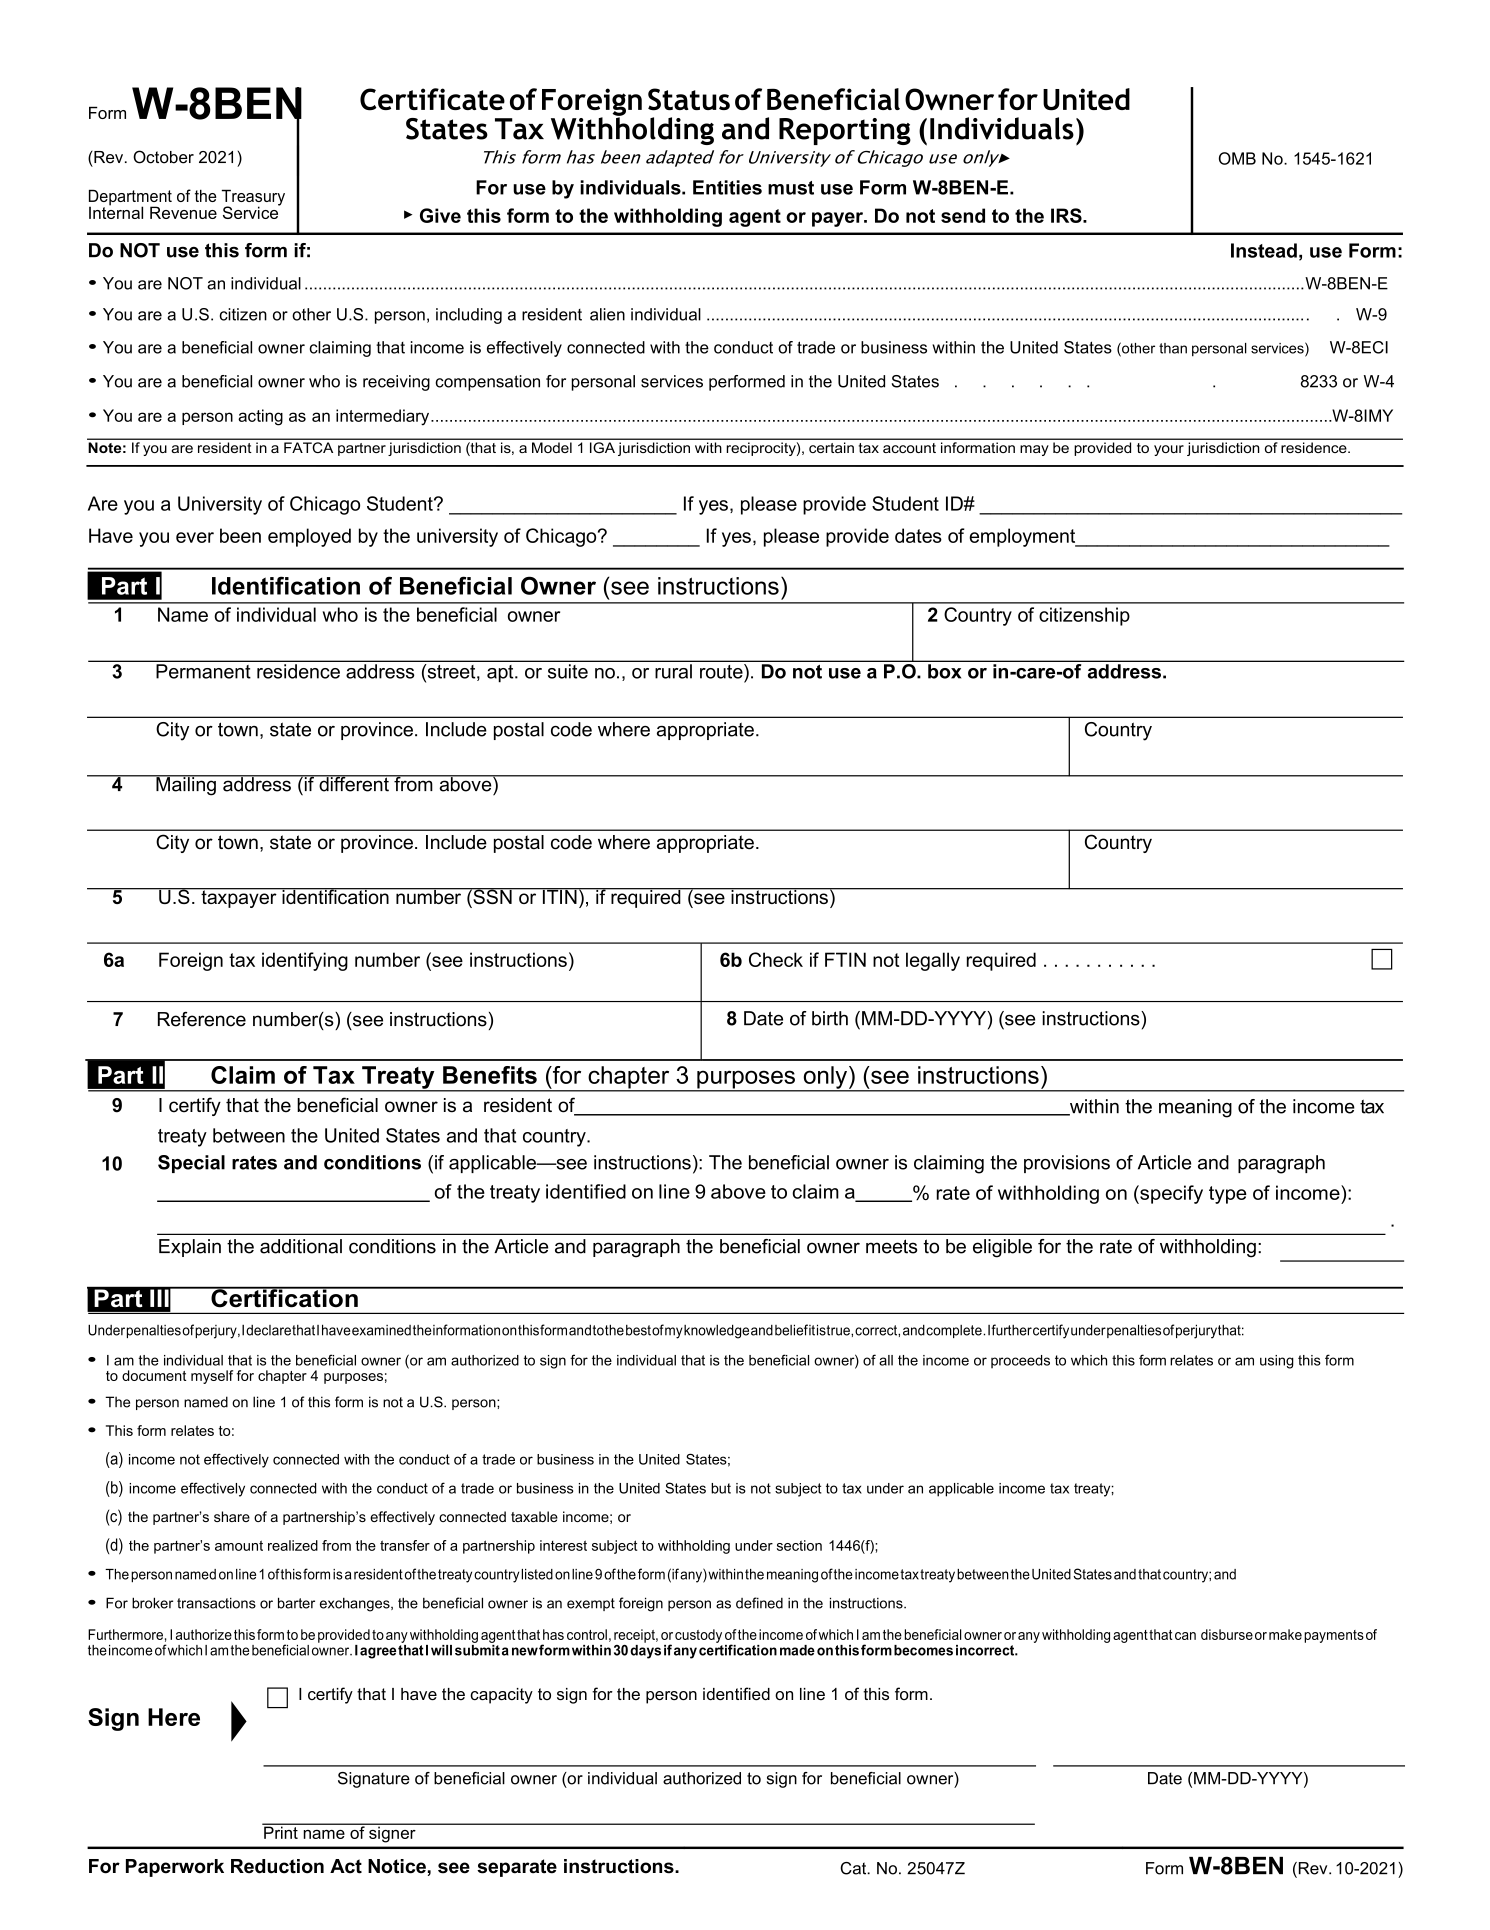 The height and width of the screenshot is (1930, 1490). I want to click on Entities, so click(727, 187).
